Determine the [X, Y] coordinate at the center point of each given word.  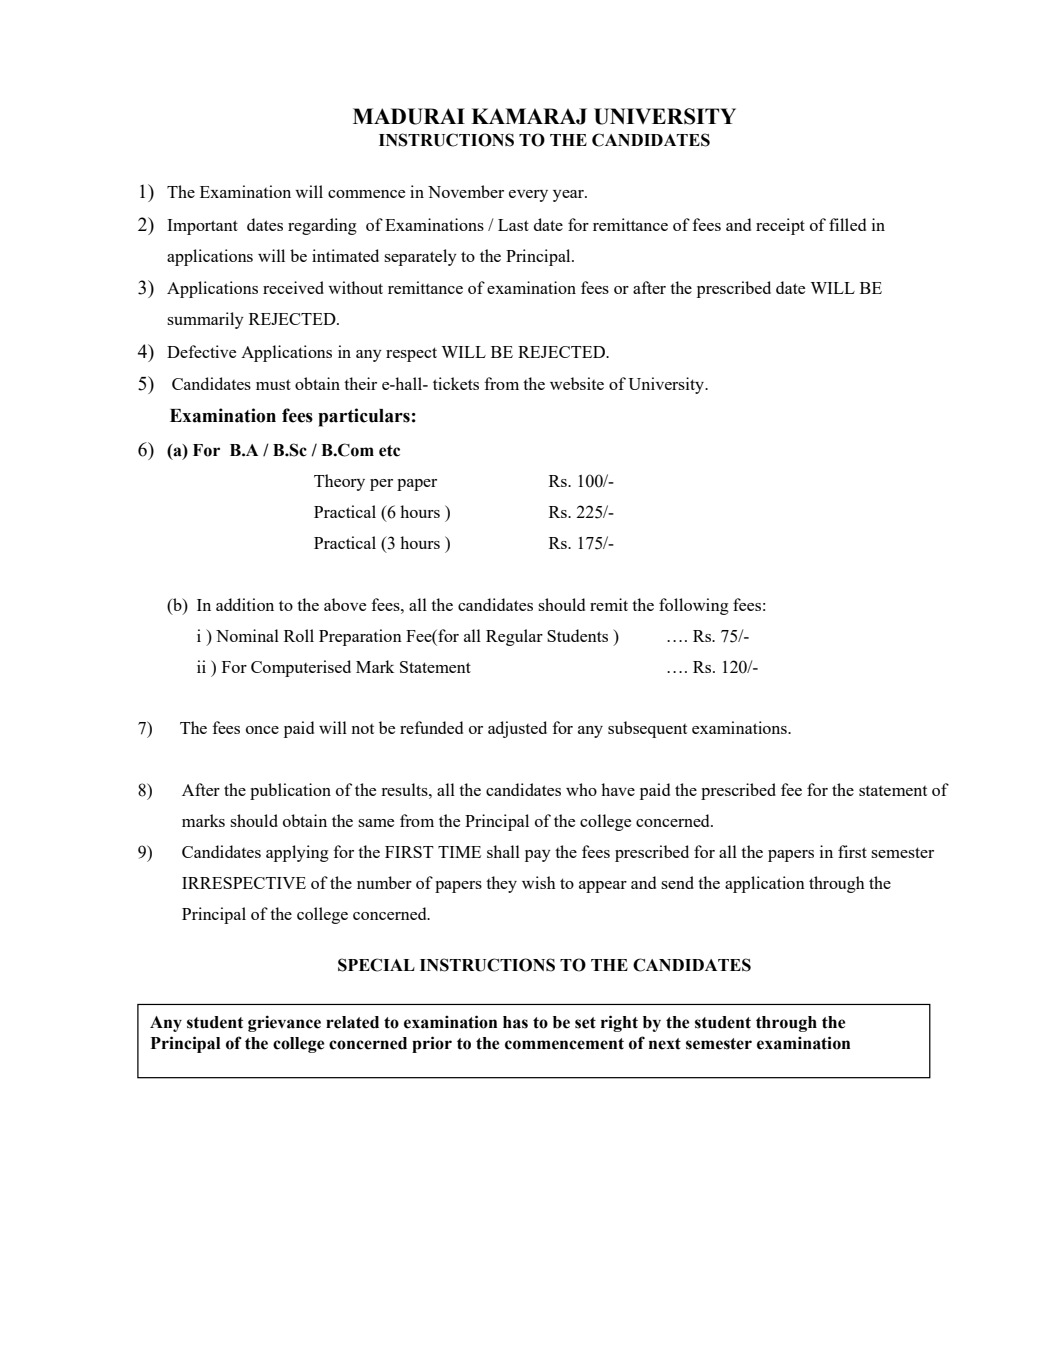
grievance [284, 1023]
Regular [514, 637]
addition [245, 604]
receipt [780, 226]
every [528, 196]
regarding [322, 226]
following [694, 606]
